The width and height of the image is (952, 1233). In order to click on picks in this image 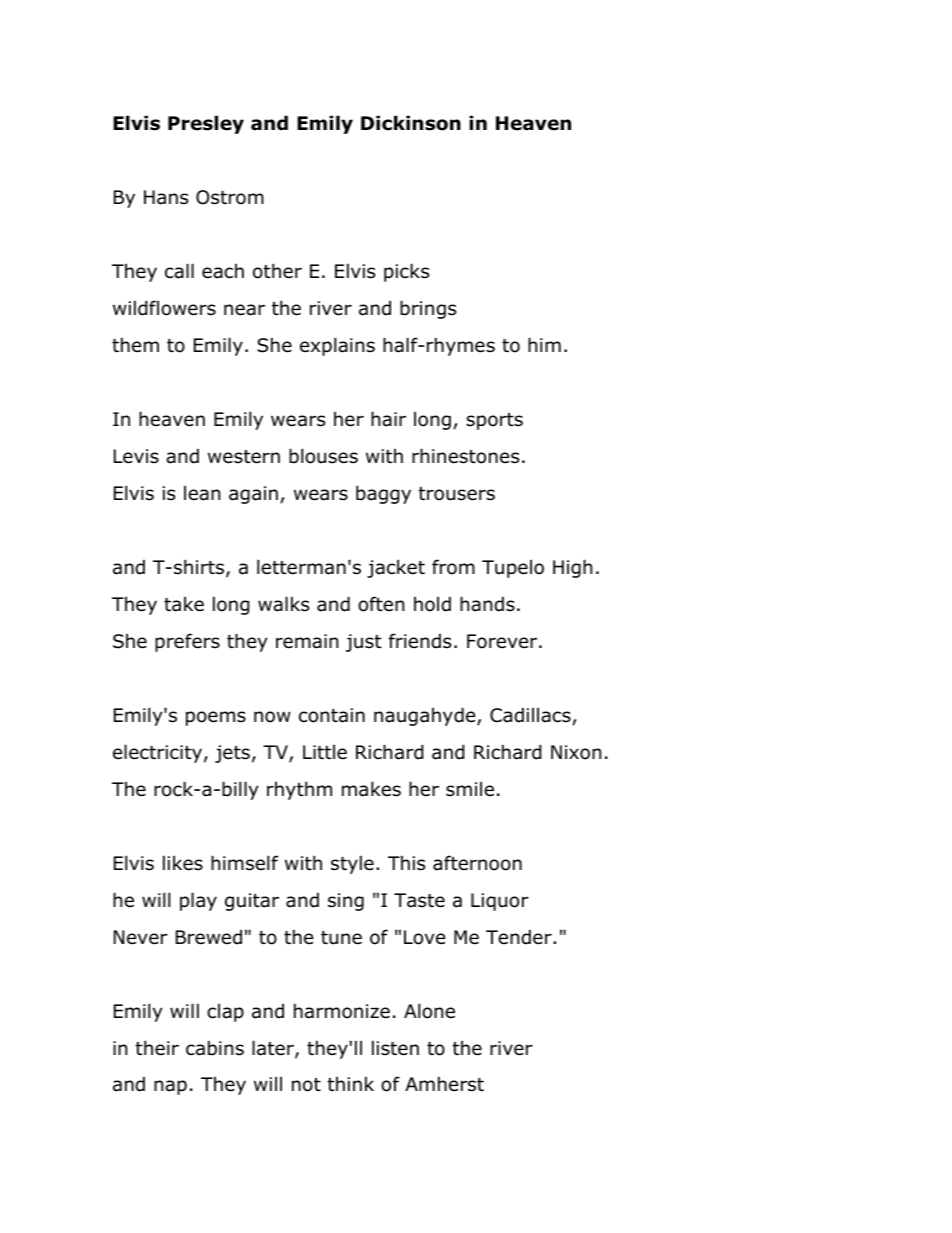, I will do `click(406, 272)`.
